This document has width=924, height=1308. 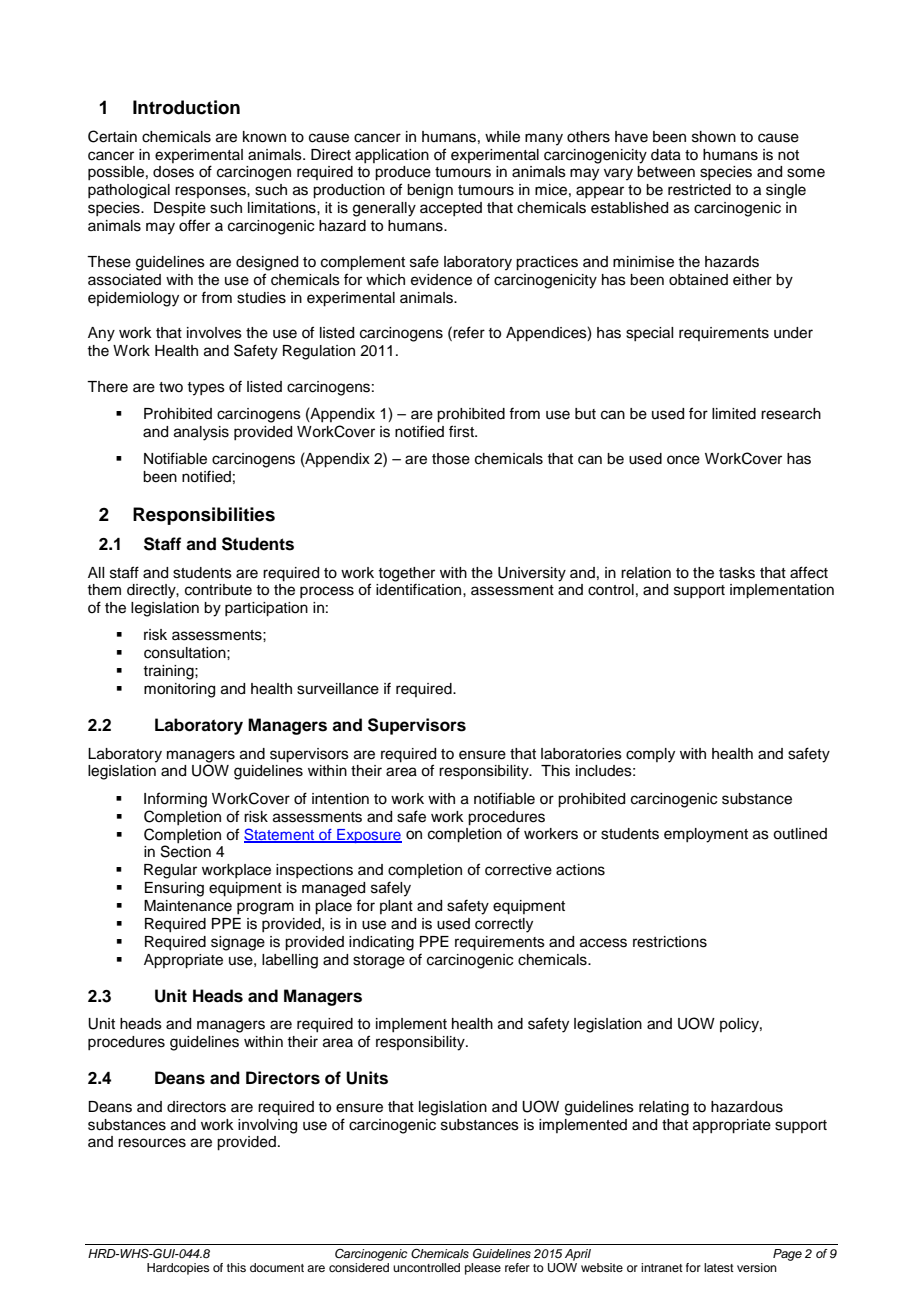 I want to click on Responsibilities, so click(x=204, y=516).
